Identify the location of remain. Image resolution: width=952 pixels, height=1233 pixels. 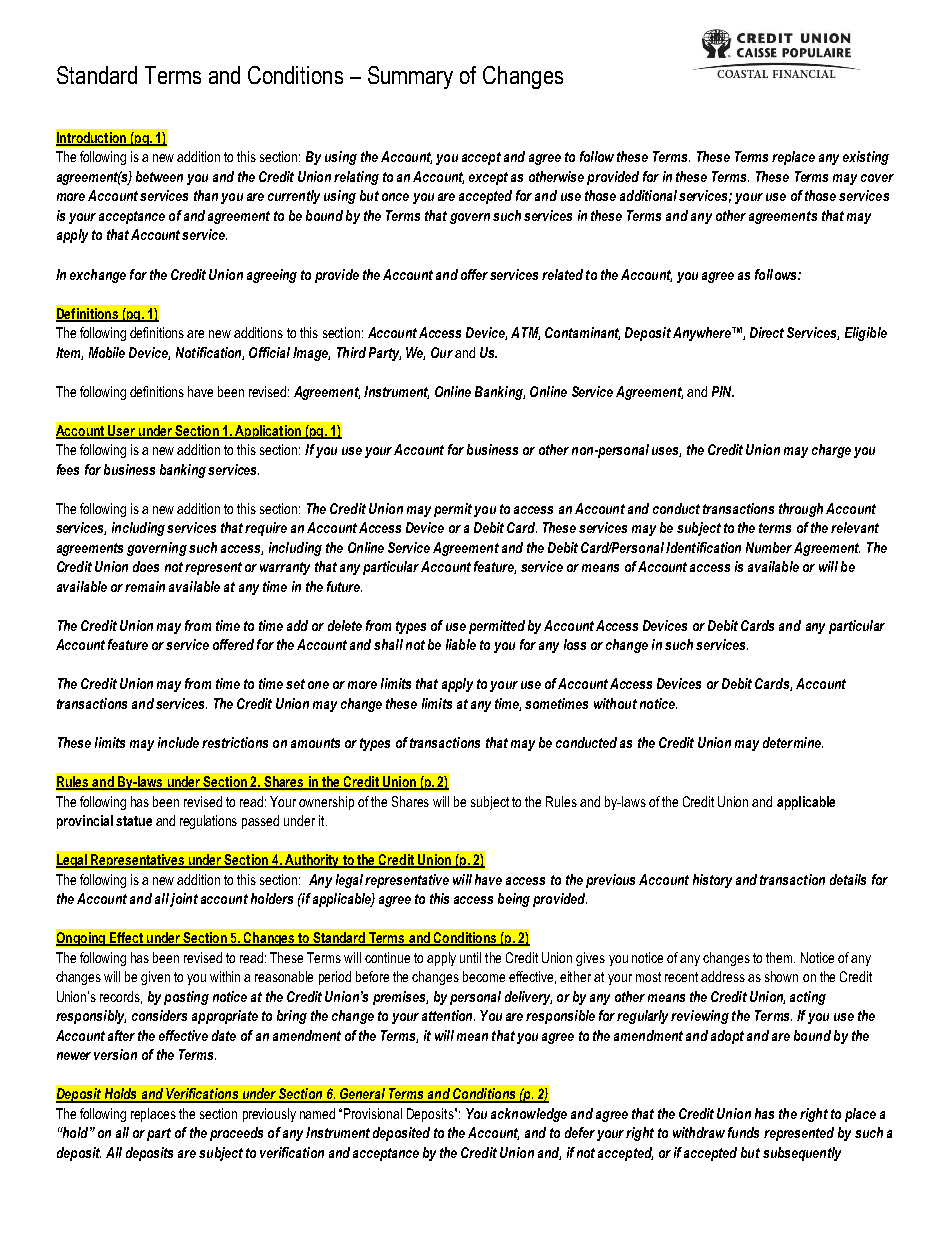
(145, 586).
